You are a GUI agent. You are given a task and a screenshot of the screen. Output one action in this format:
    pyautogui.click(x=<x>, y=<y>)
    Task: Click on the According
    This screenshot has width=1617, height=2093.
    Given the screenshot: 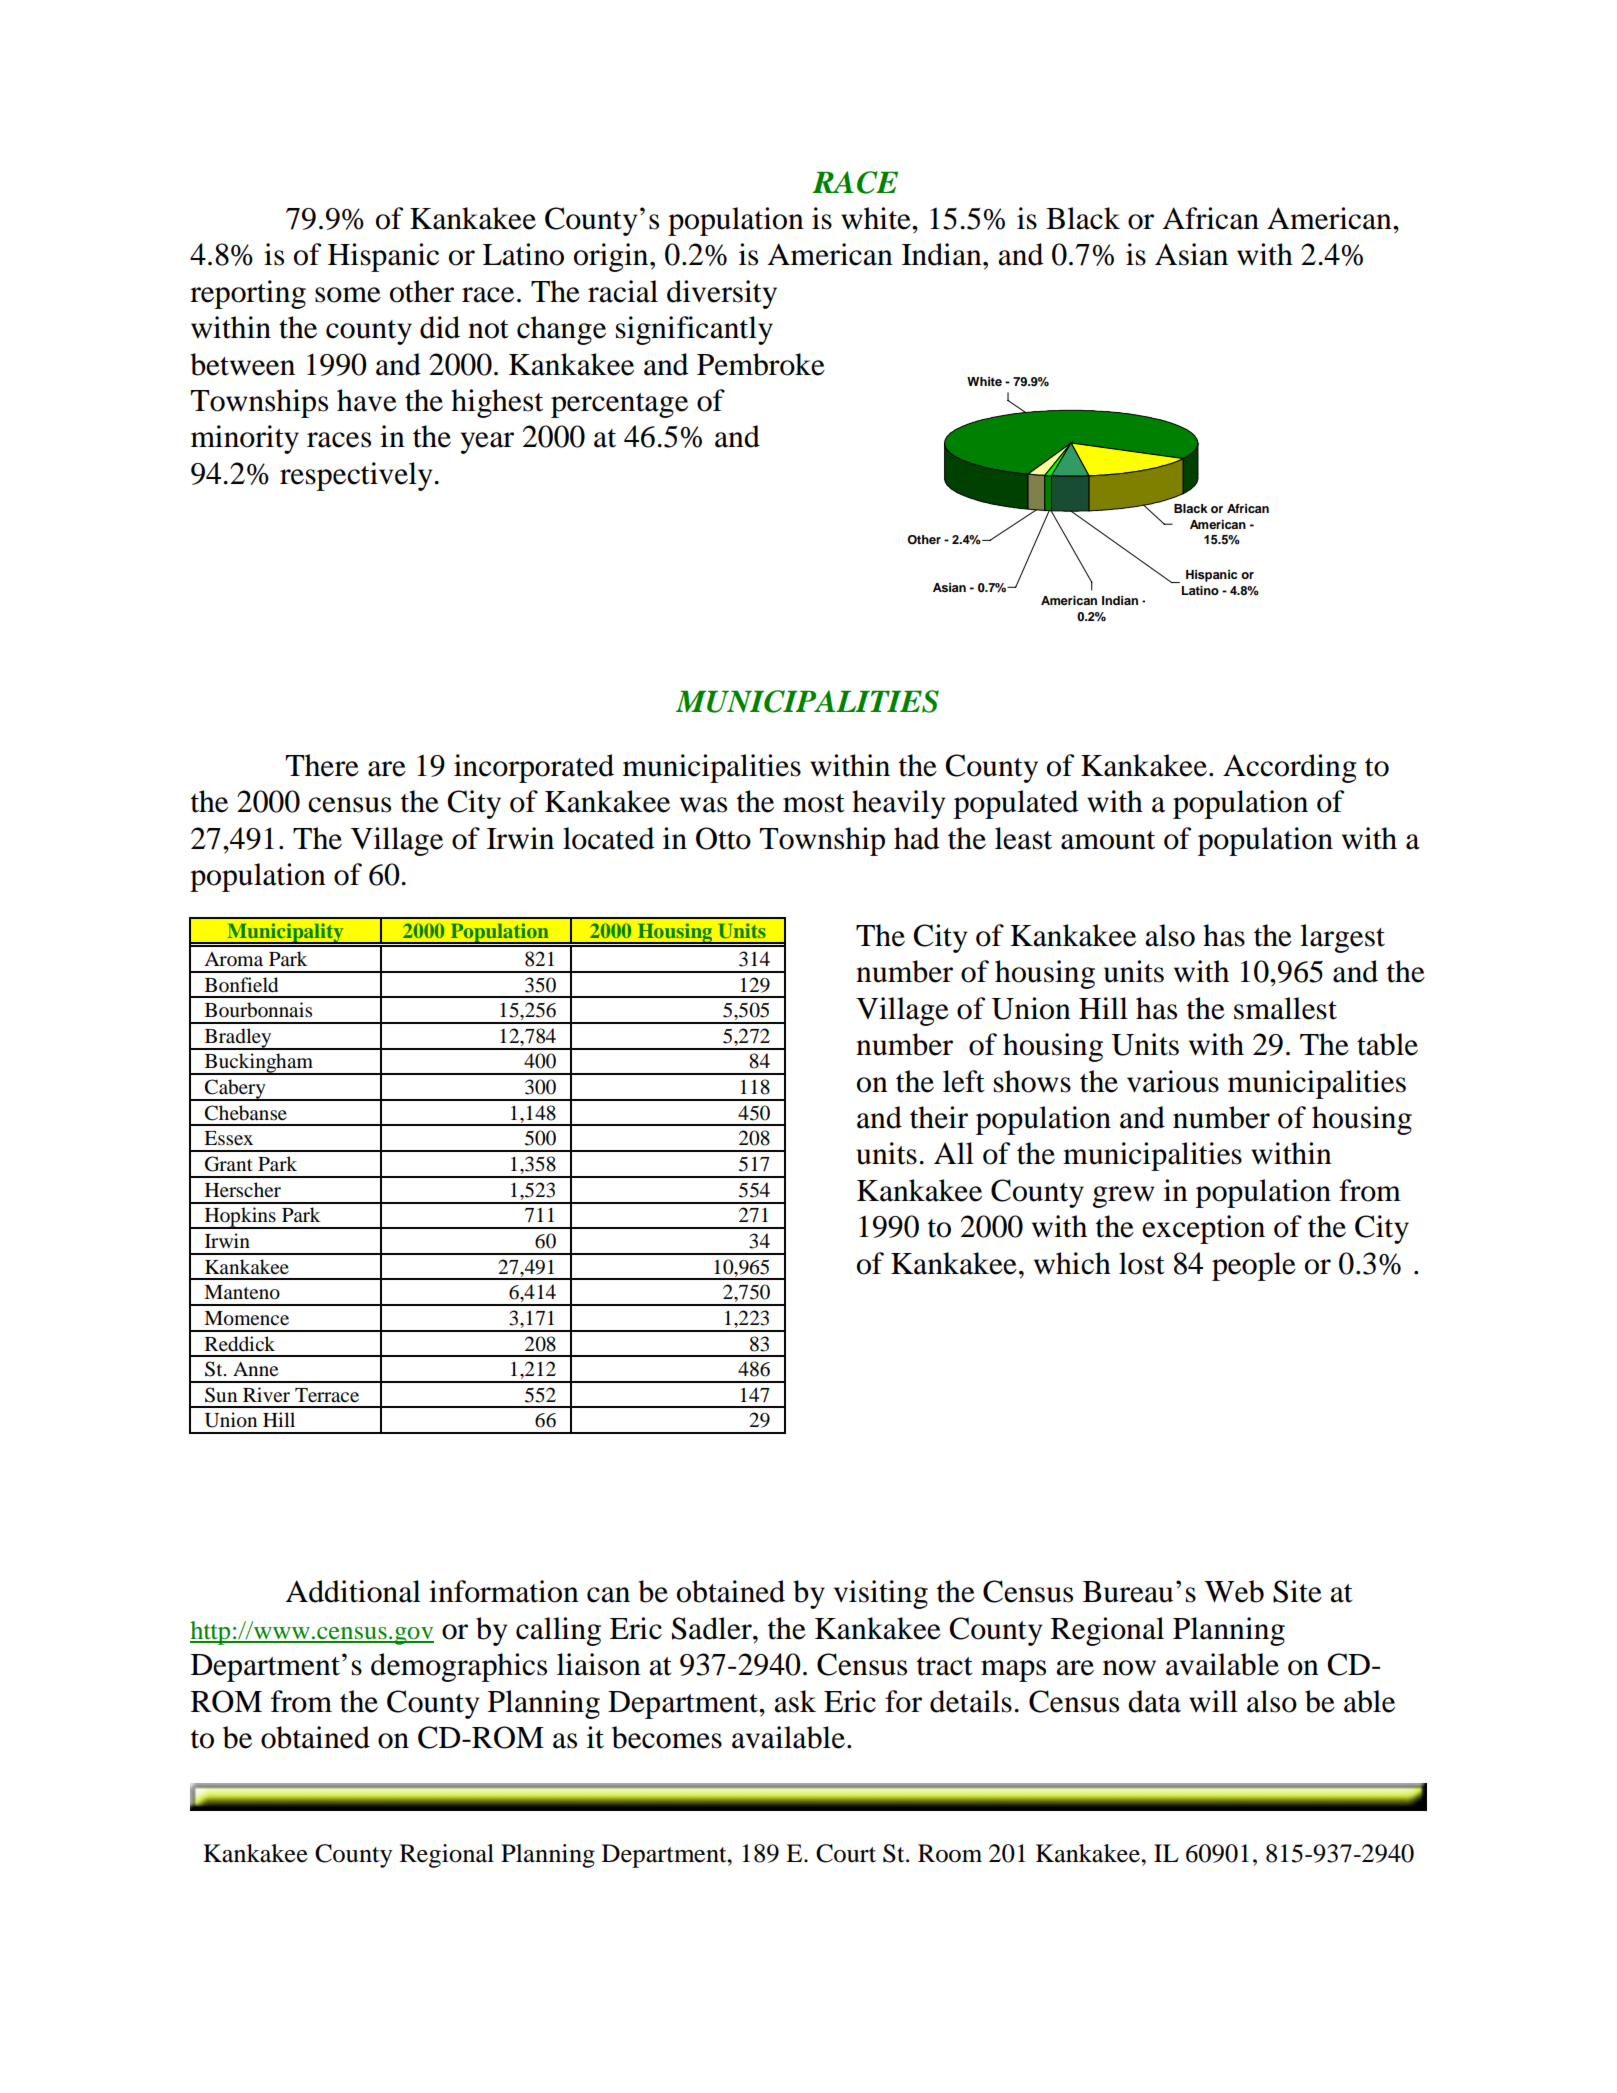 What is the action you would take?
    pyautogui.click(x=1290, y=768)
